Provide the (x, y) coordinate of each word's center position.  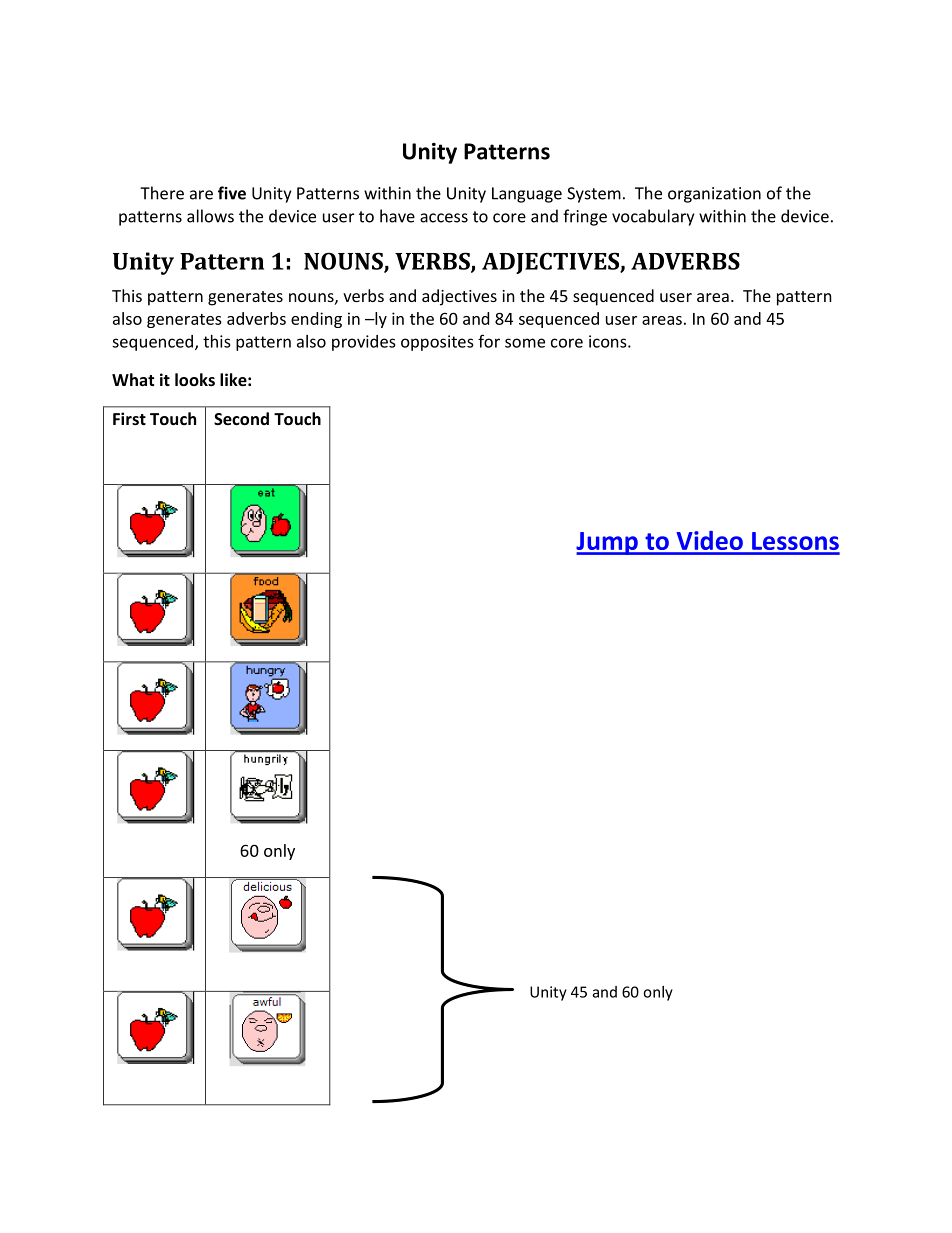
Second (241, 418)
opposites (437, 343)
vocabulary (653, 217)
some (525, 343)
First (129, 418)
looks (195, 379)
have (397, 216)
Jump (608, 543)
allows (210, 216)
